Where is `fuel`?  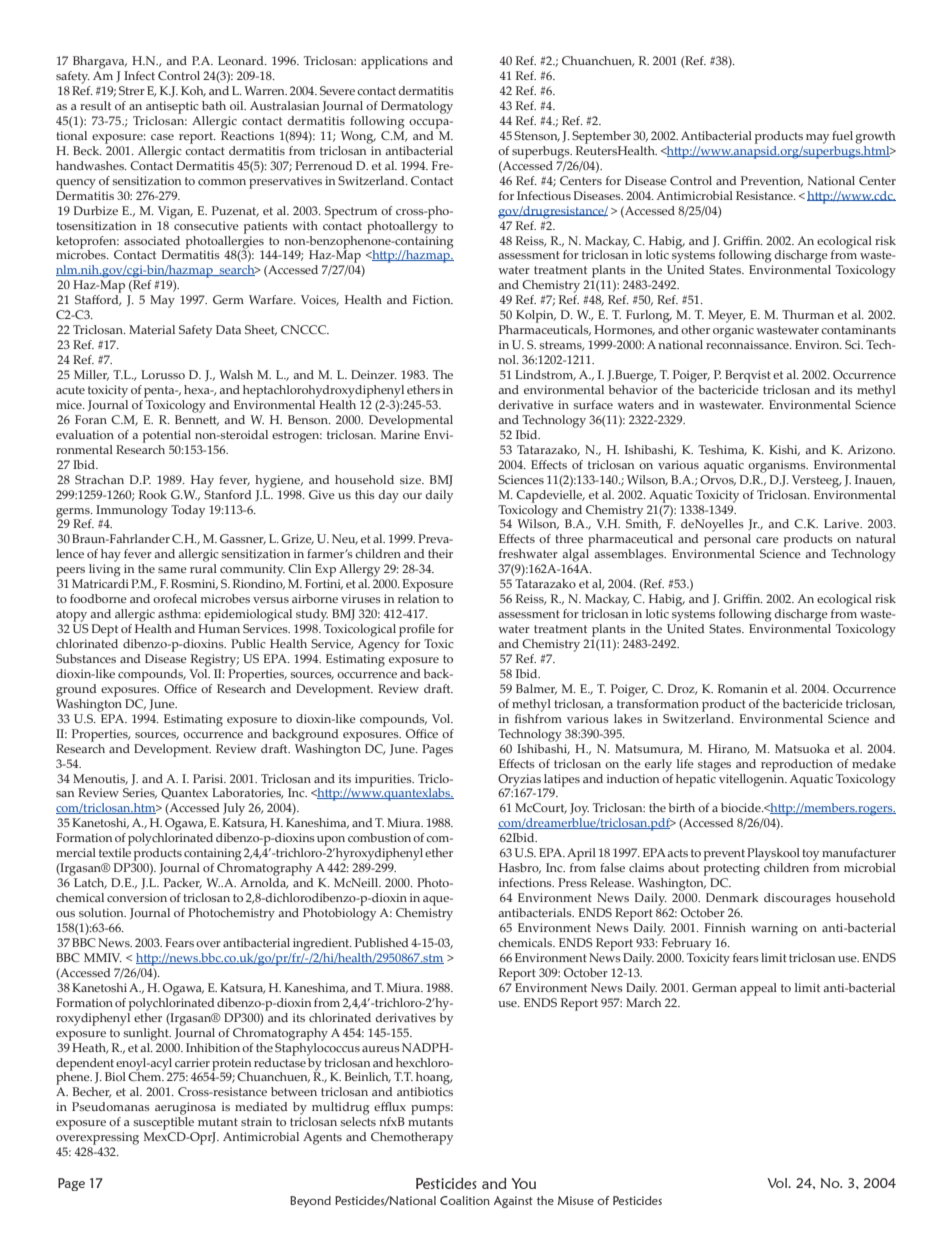
fuel is located at coordinates (842, 135).
